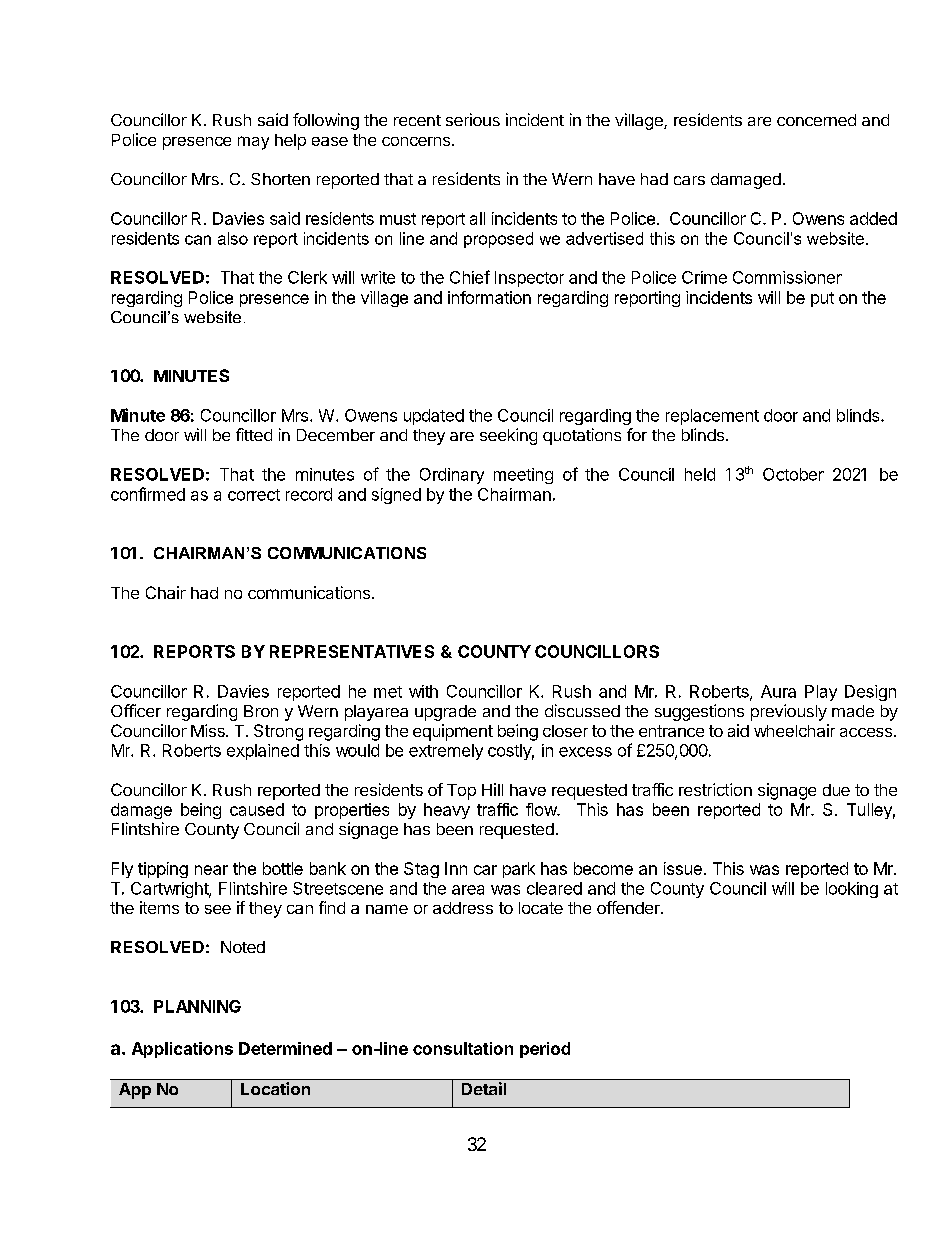 The height and width of the screenshot is (1233, 952). I want to click on caused, so click(257, 809).
